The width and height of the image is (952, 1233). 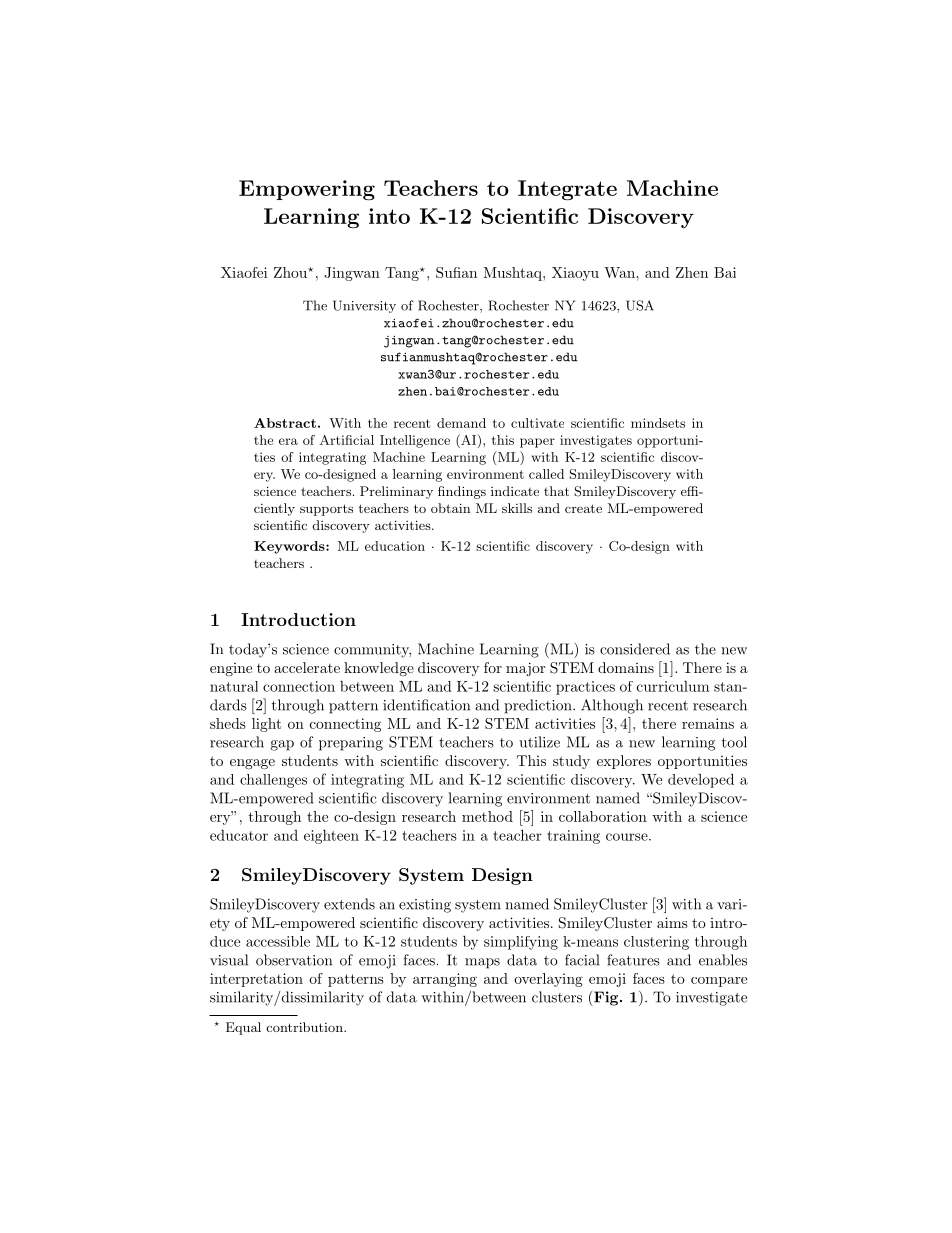 I want to click on method, so click(x=487, y=816).
